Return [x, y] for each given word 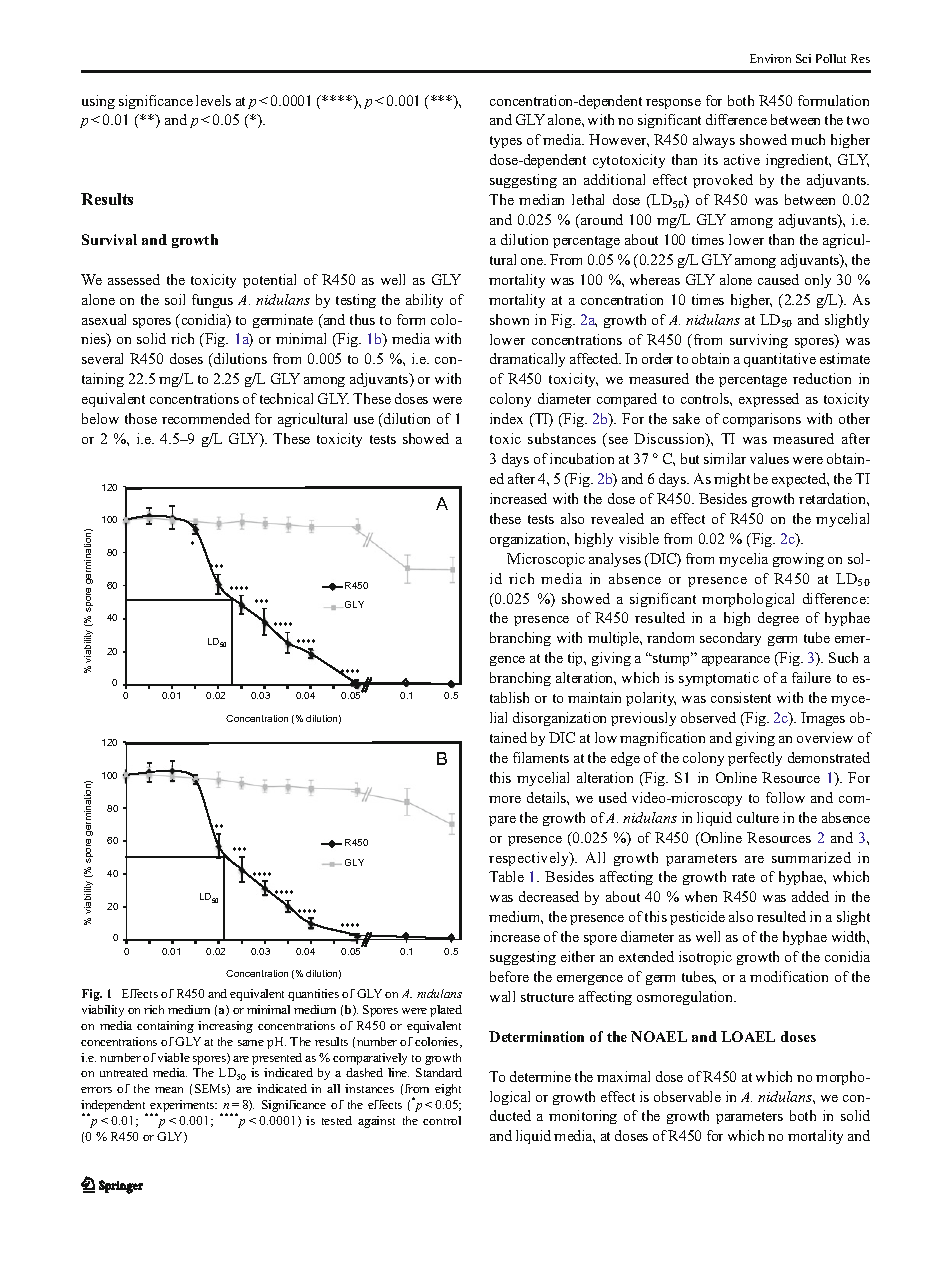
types [506, 142]
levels [213, 100]
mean [169, 1090]
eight [448, 1090]
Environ [770, 58]
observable [687, 1096]
